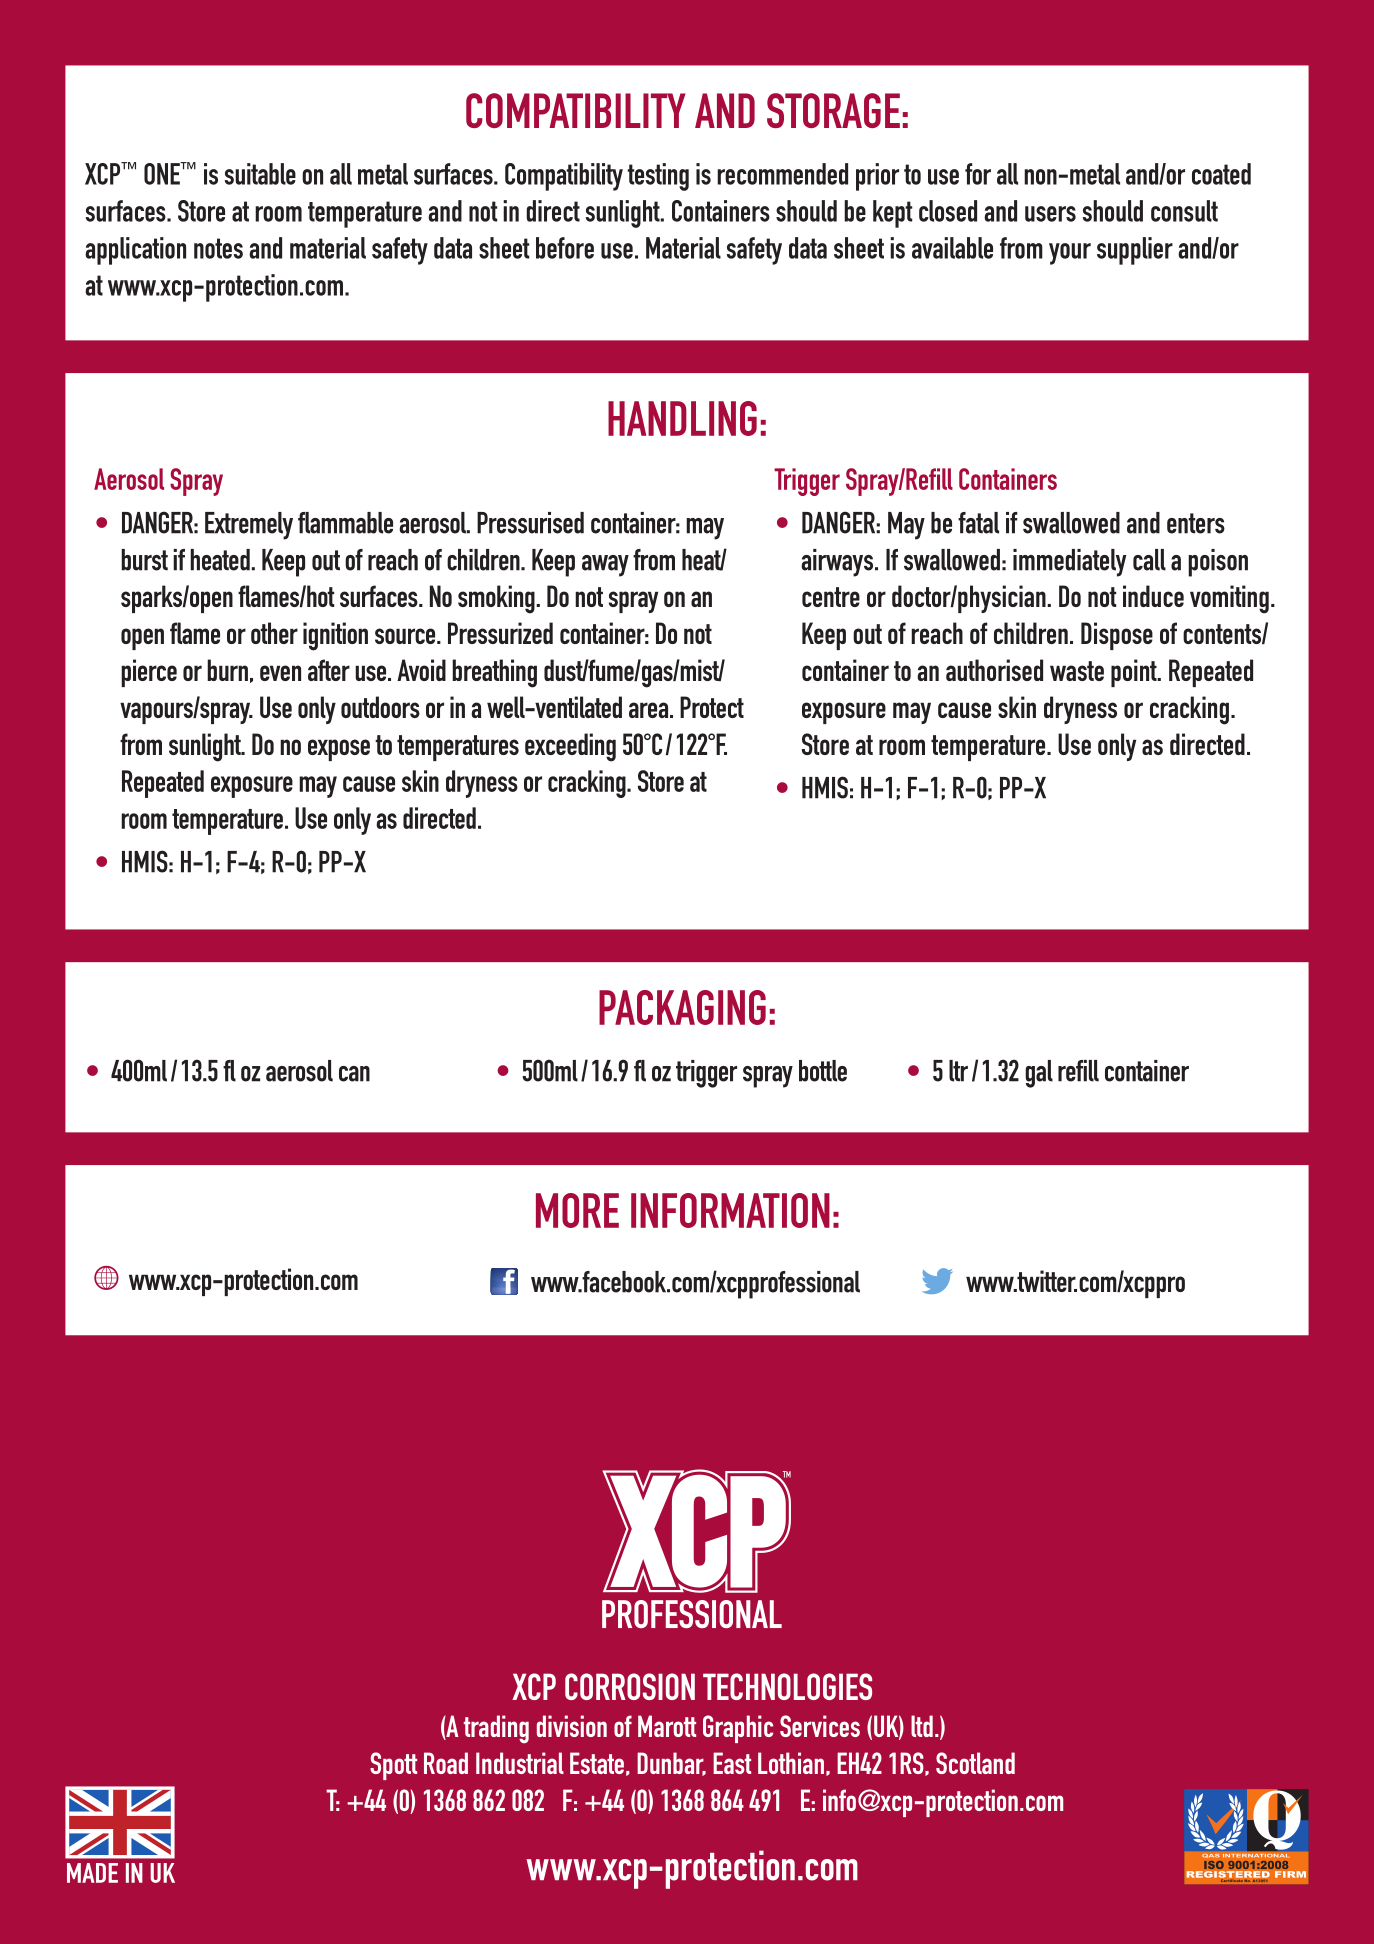 The width and height of the document is (1374, 1944). What do you see at coordinates (1050, 214) in the document?
I see `users` at bounding box center [1050, 214].
